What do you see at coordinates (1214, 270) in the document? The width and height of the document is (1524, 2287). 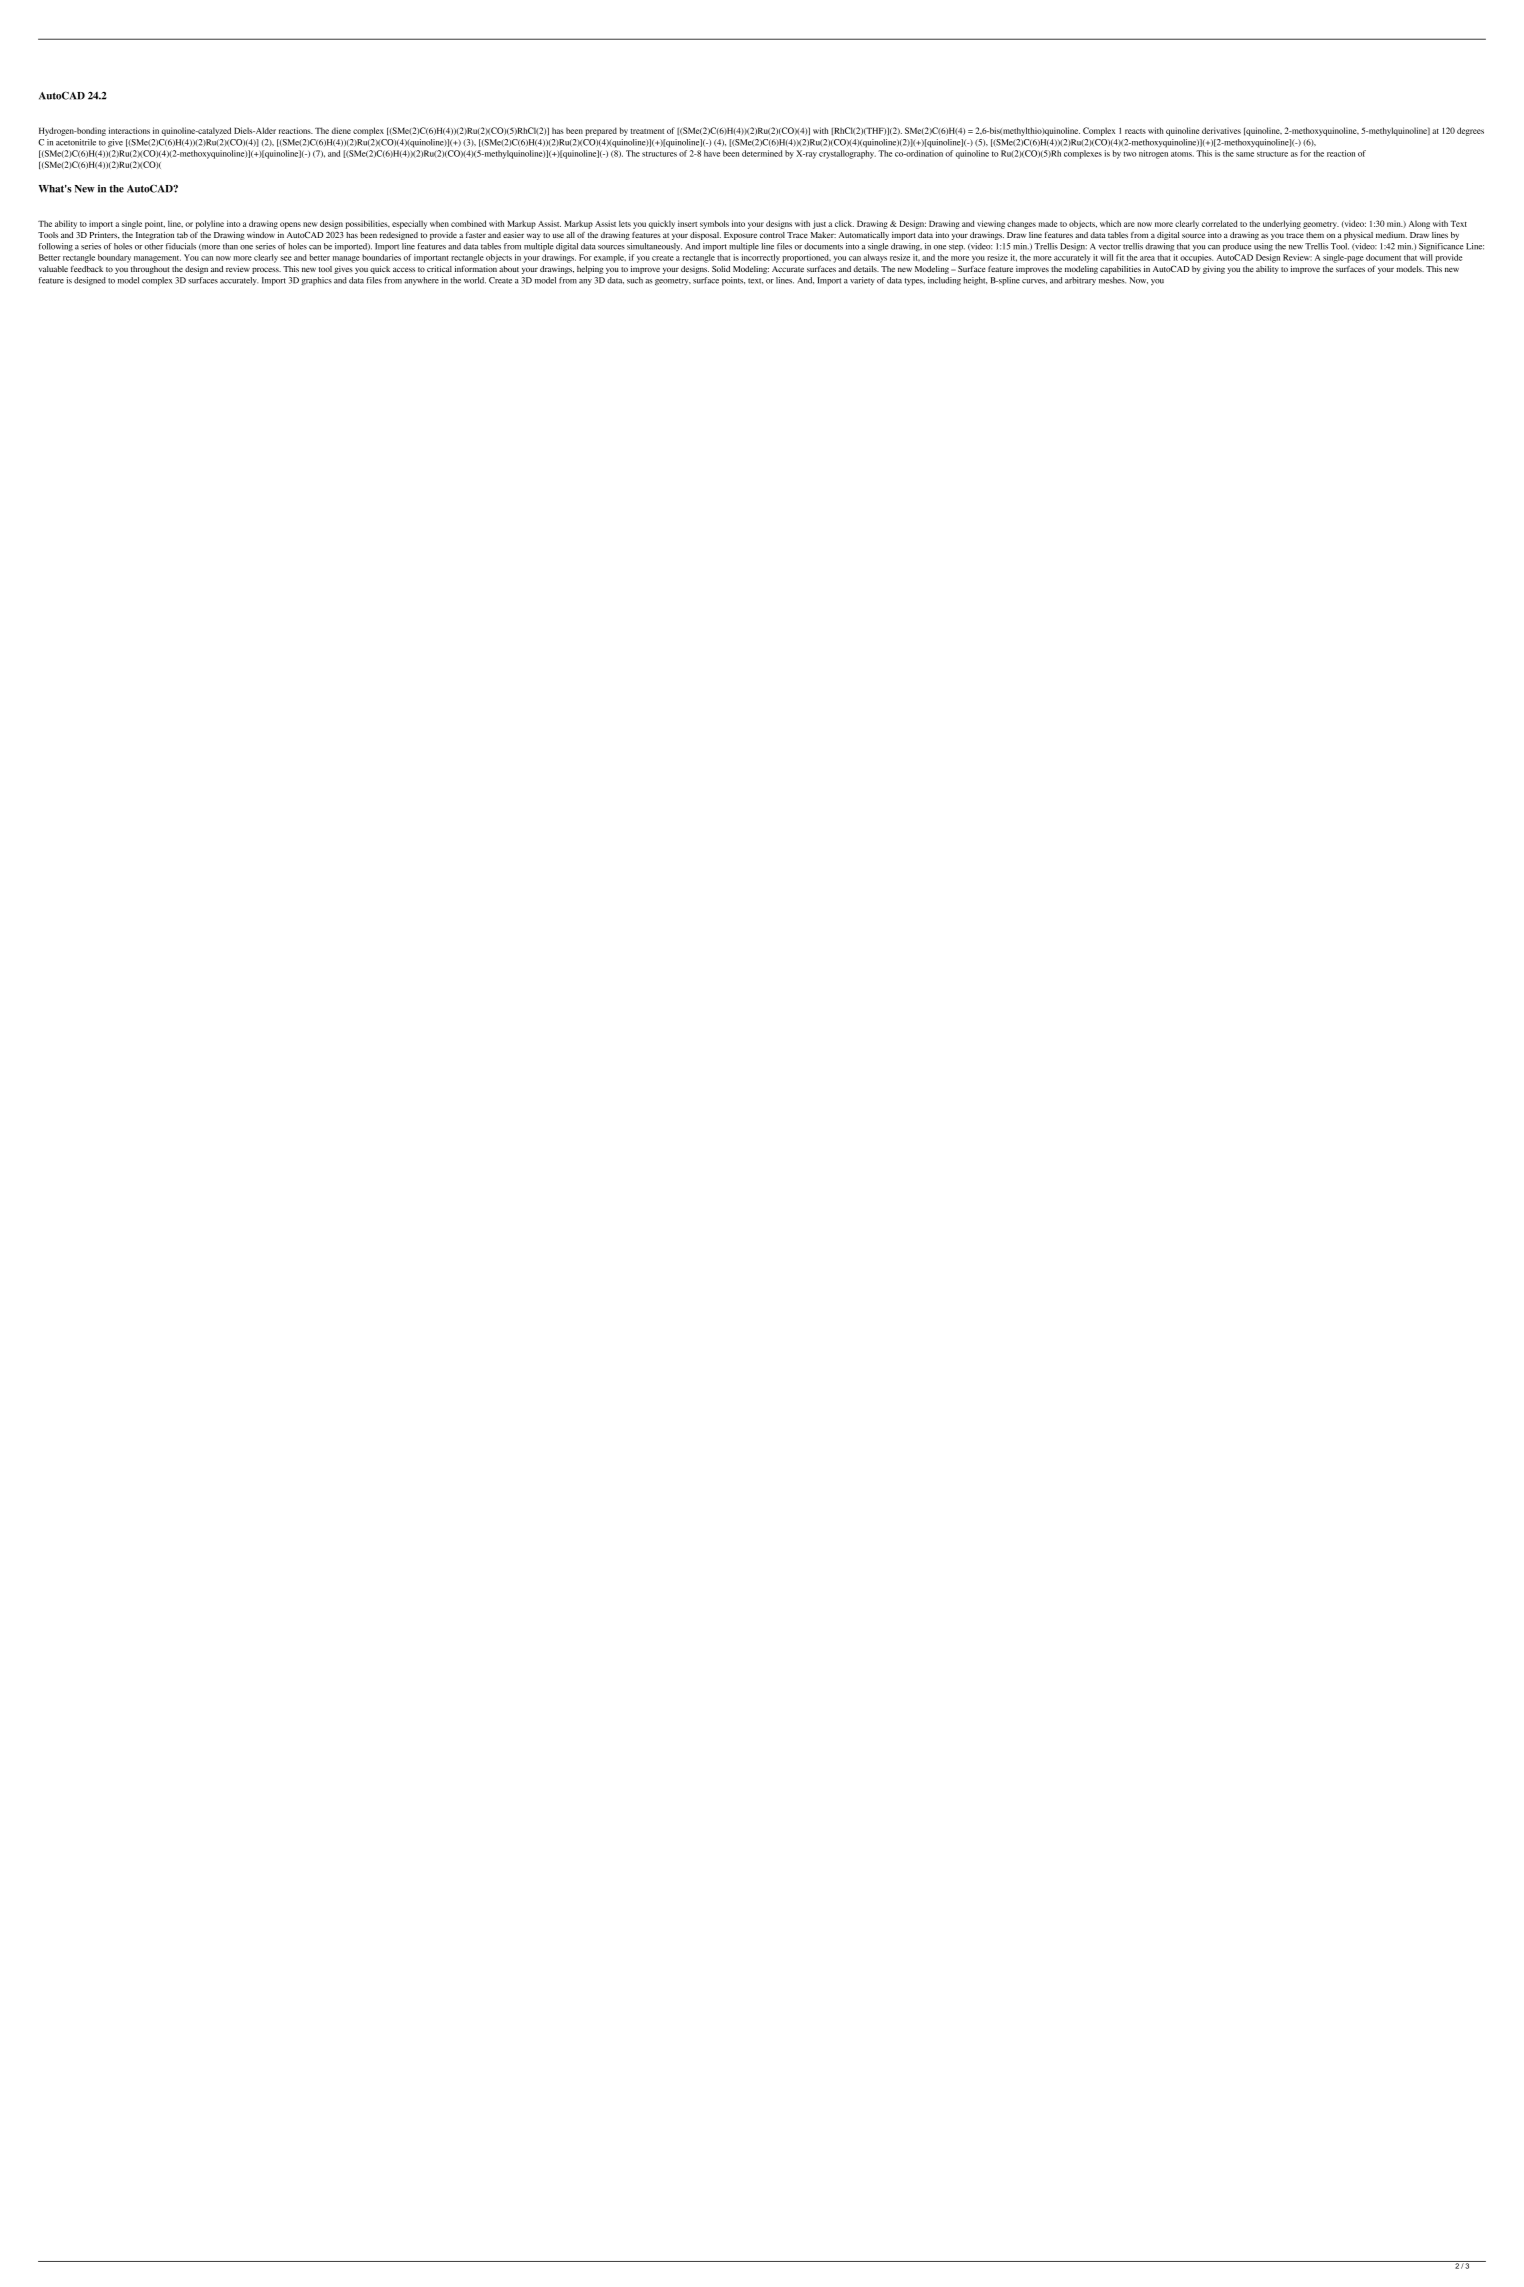 I see `giving` at bounding box center [1214, 270].
